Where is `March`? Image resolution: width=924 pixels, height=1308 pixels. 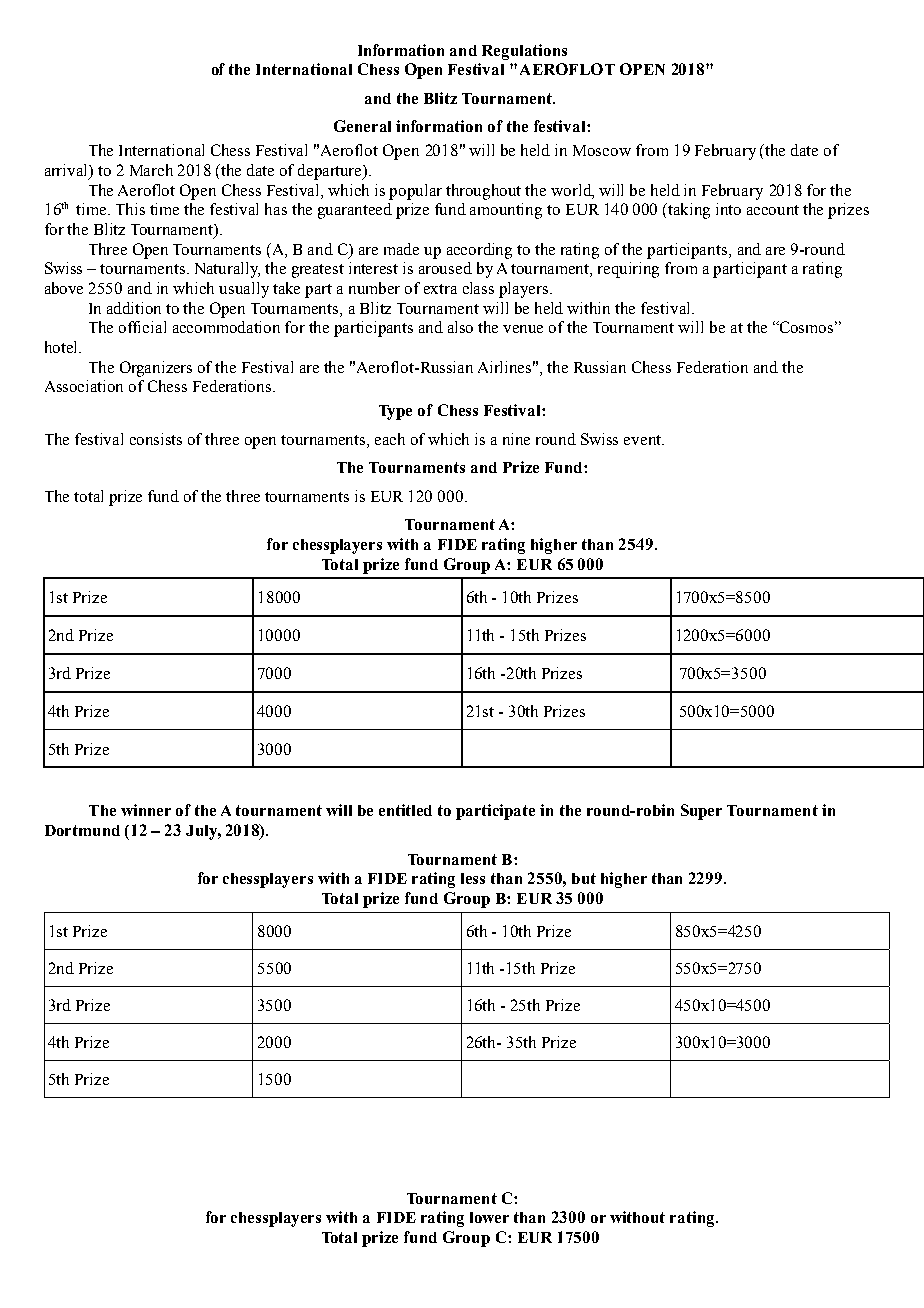 March is located at coordinates (151, 170).
